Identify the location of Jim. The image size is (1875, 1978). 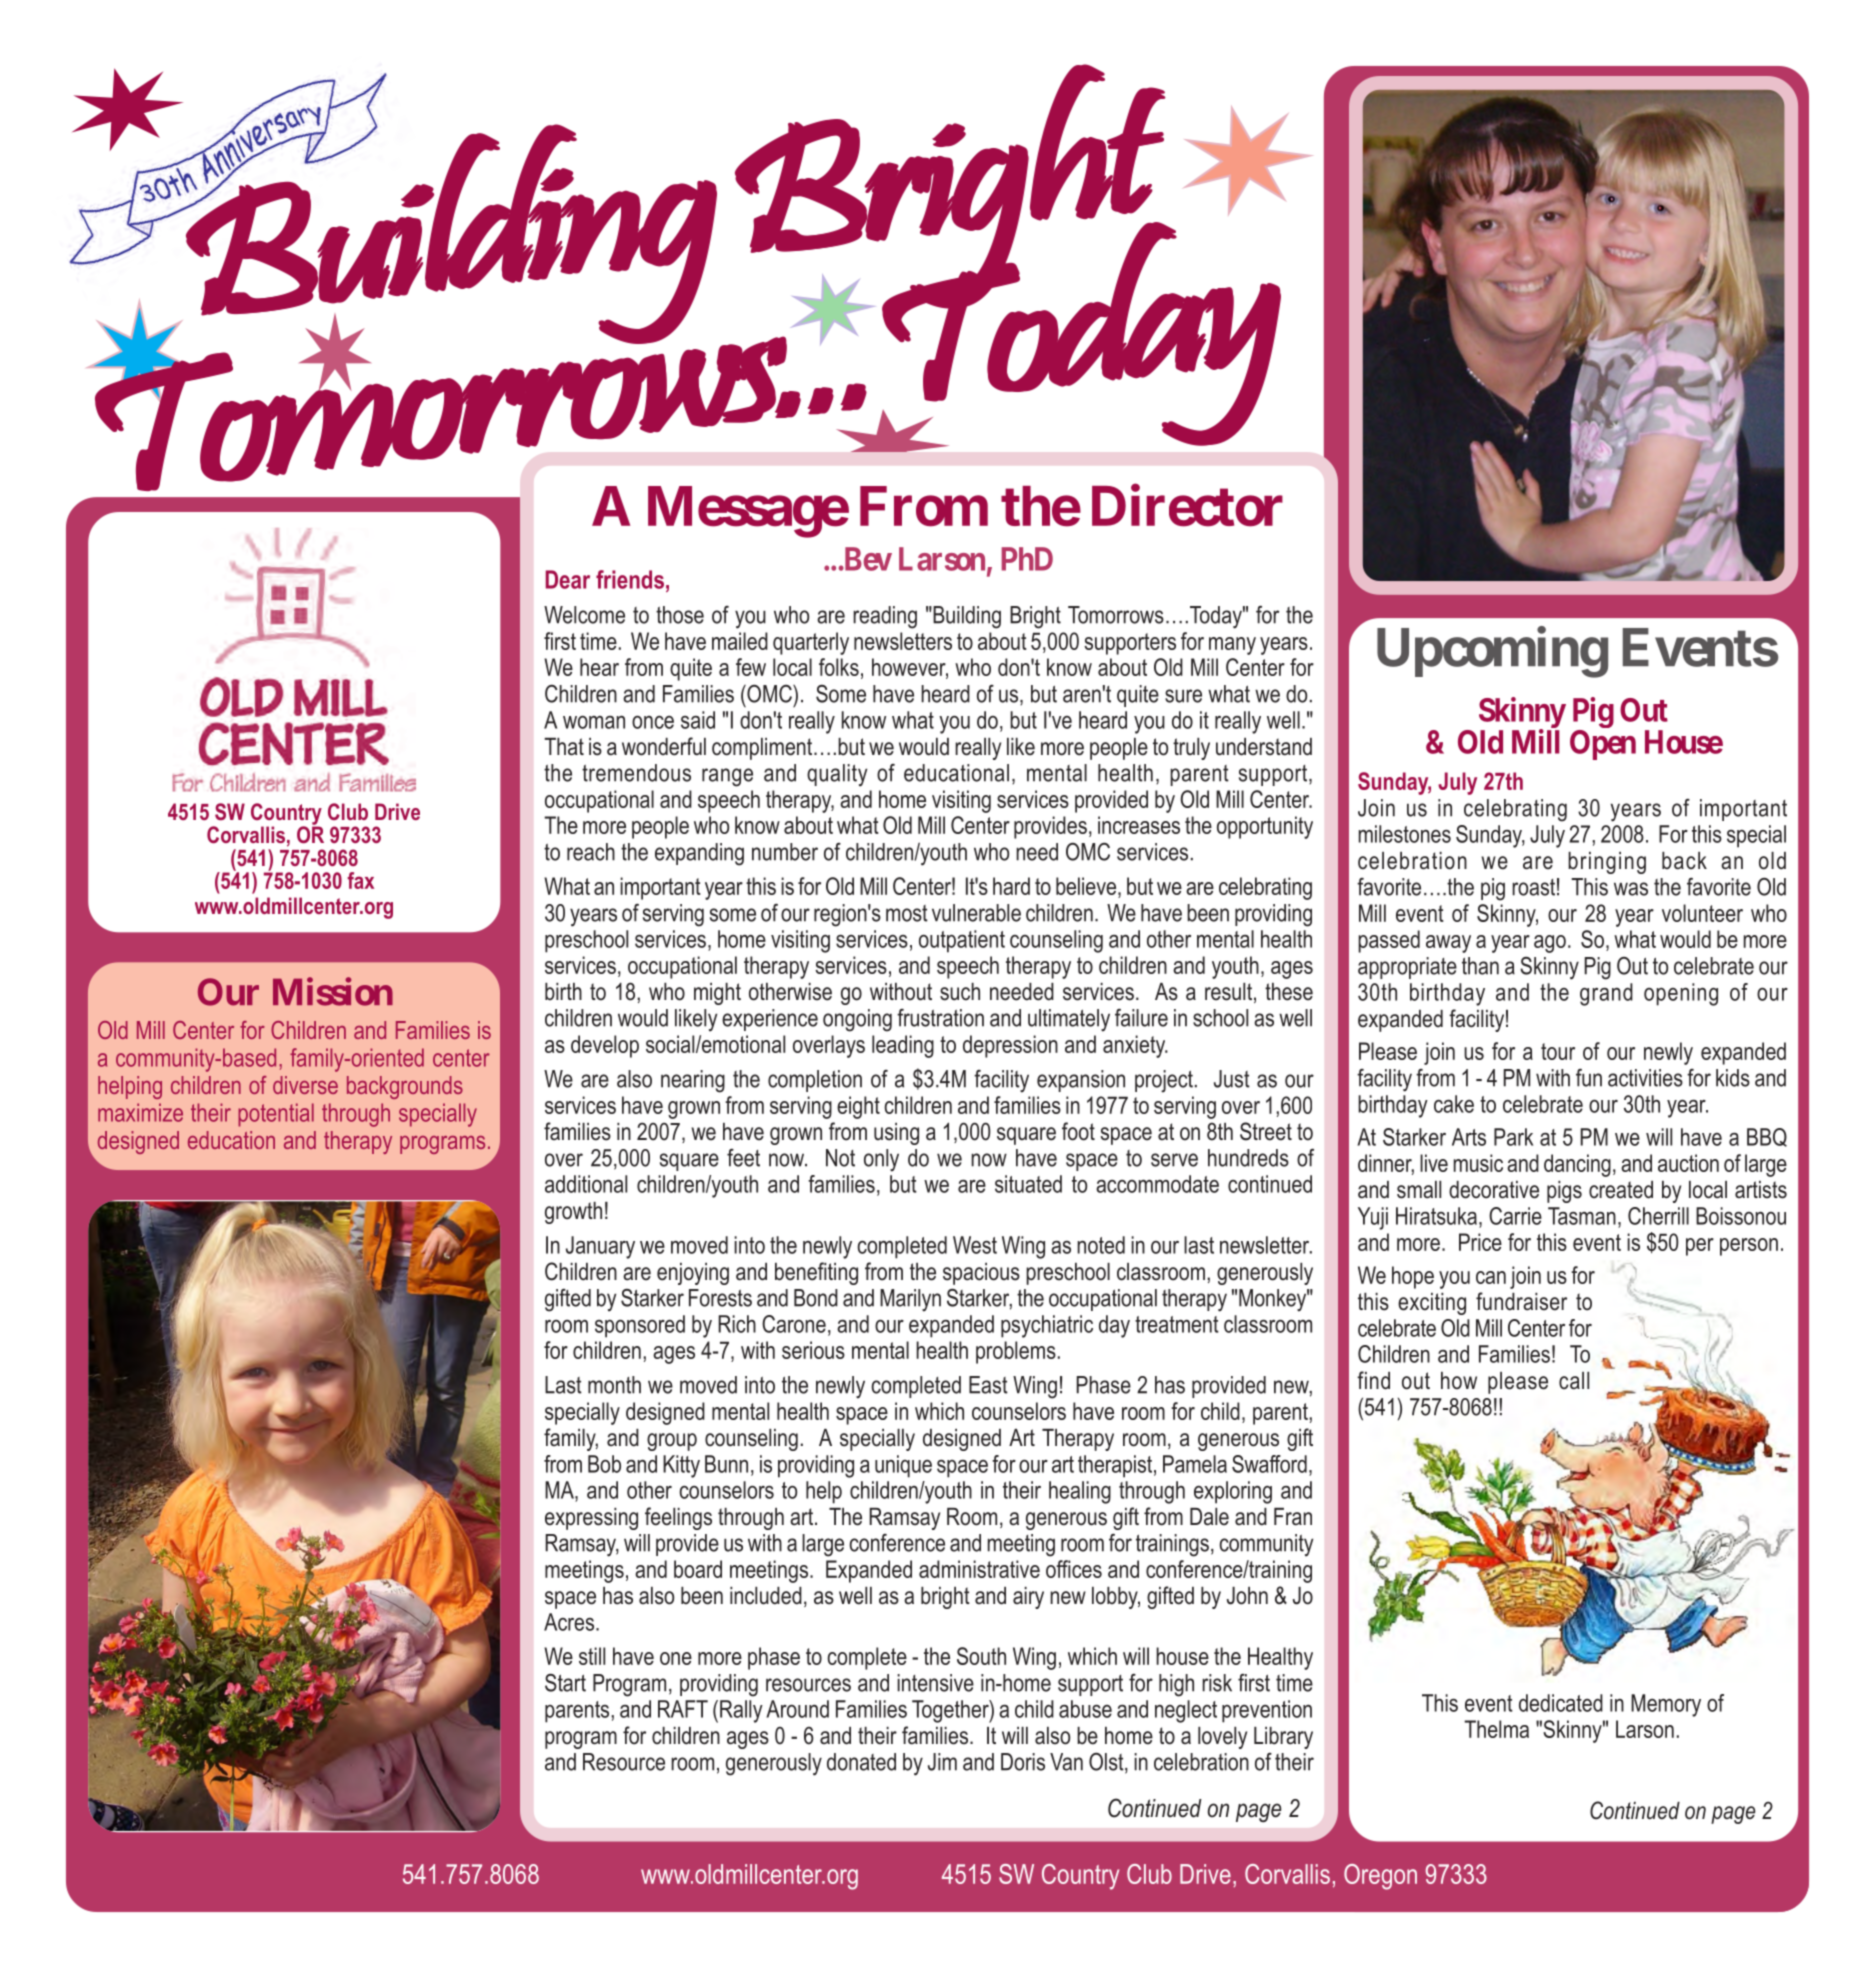
(942, 1762).
